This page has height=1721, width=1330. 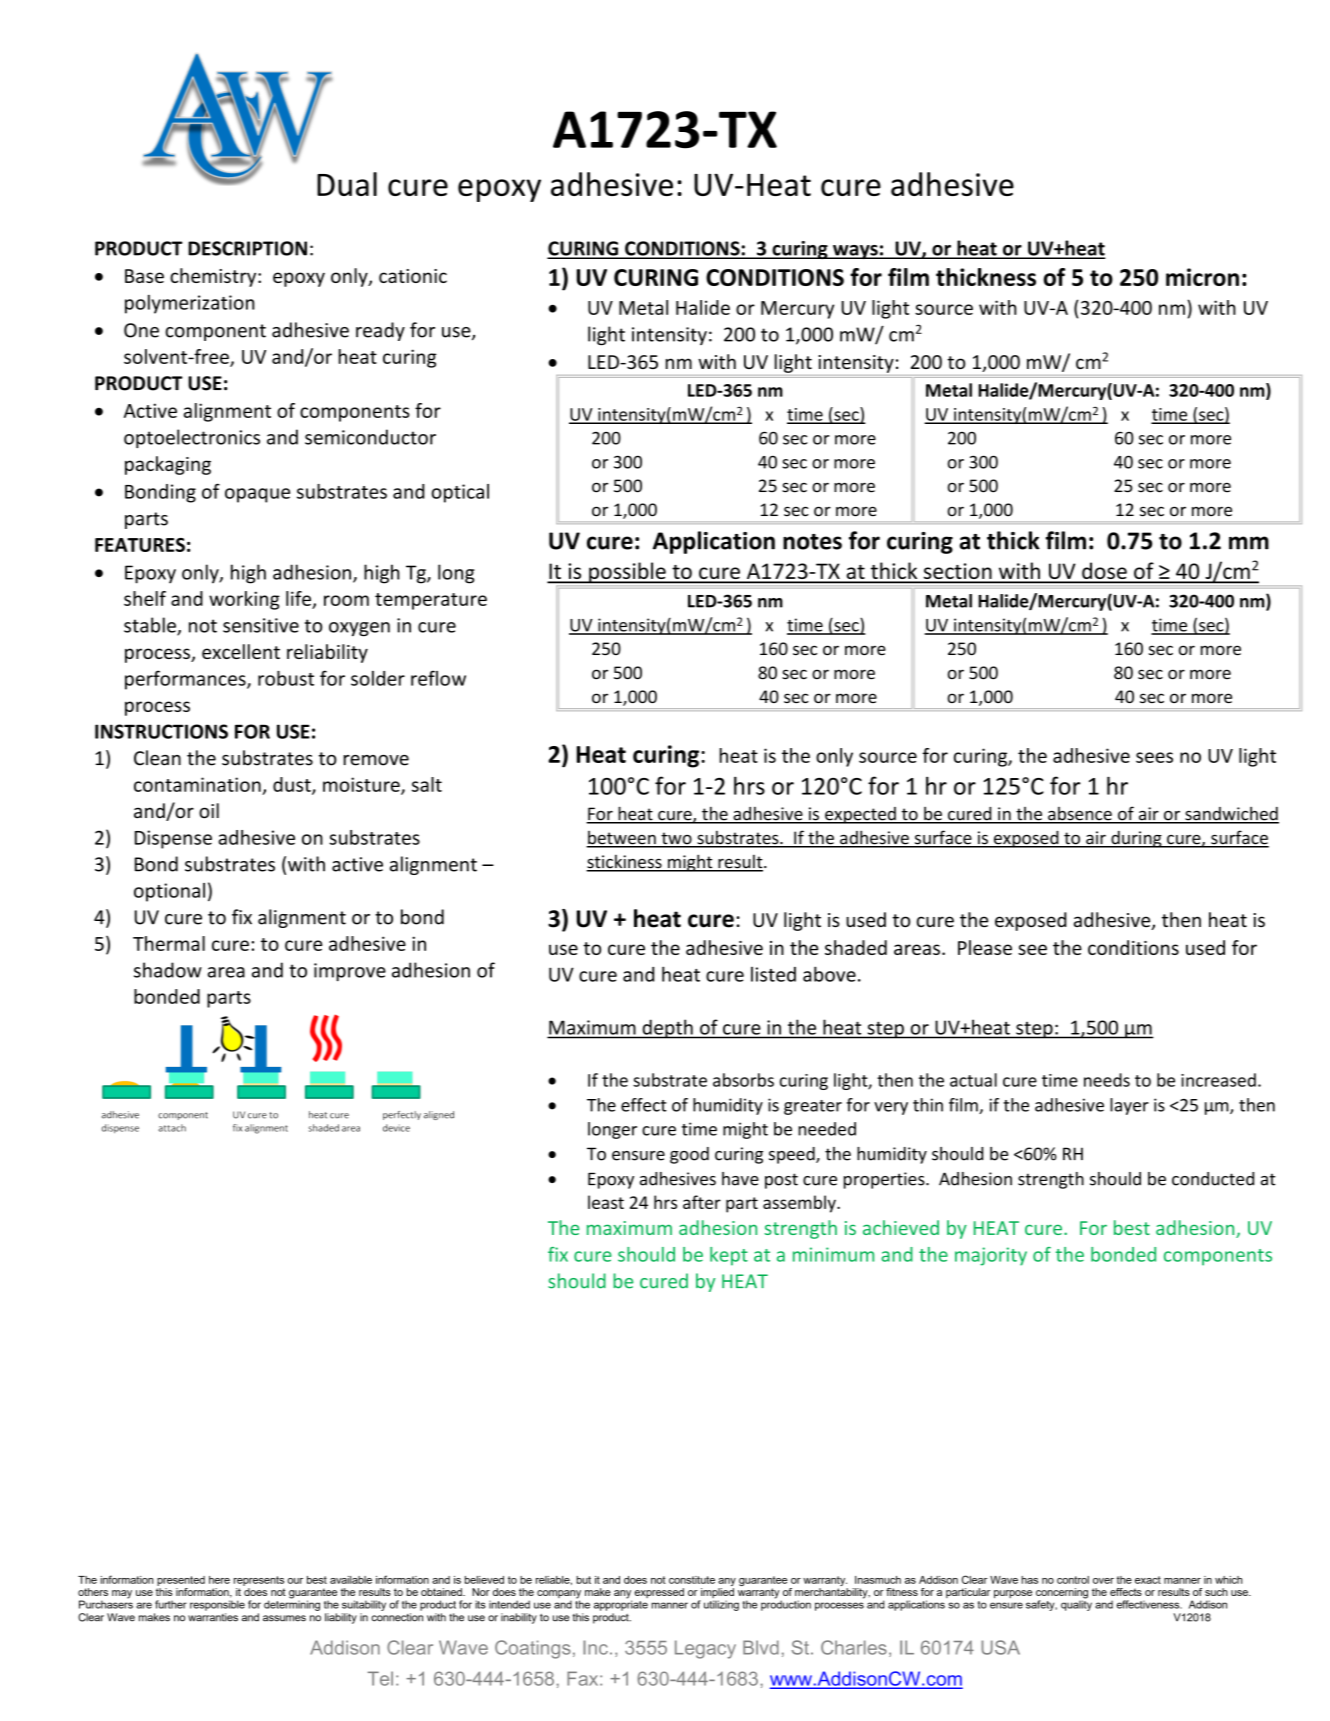 What do you see at coordinates (213, 1617) in the page?
I see `warranties` at bounding box center [213, 1617].
